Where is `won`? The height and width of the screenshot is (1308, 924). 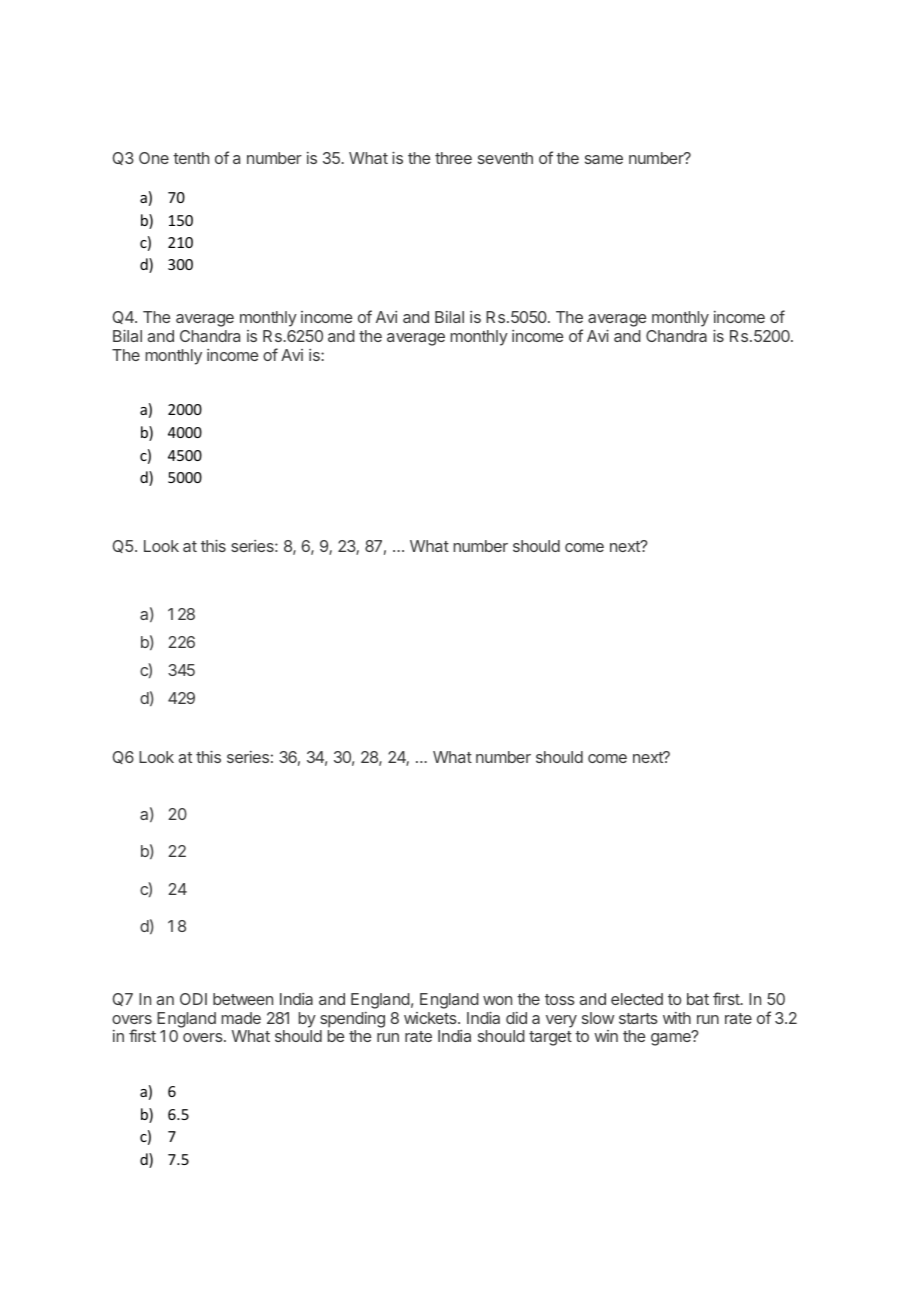 won is located at coordinates (497, 1000).
